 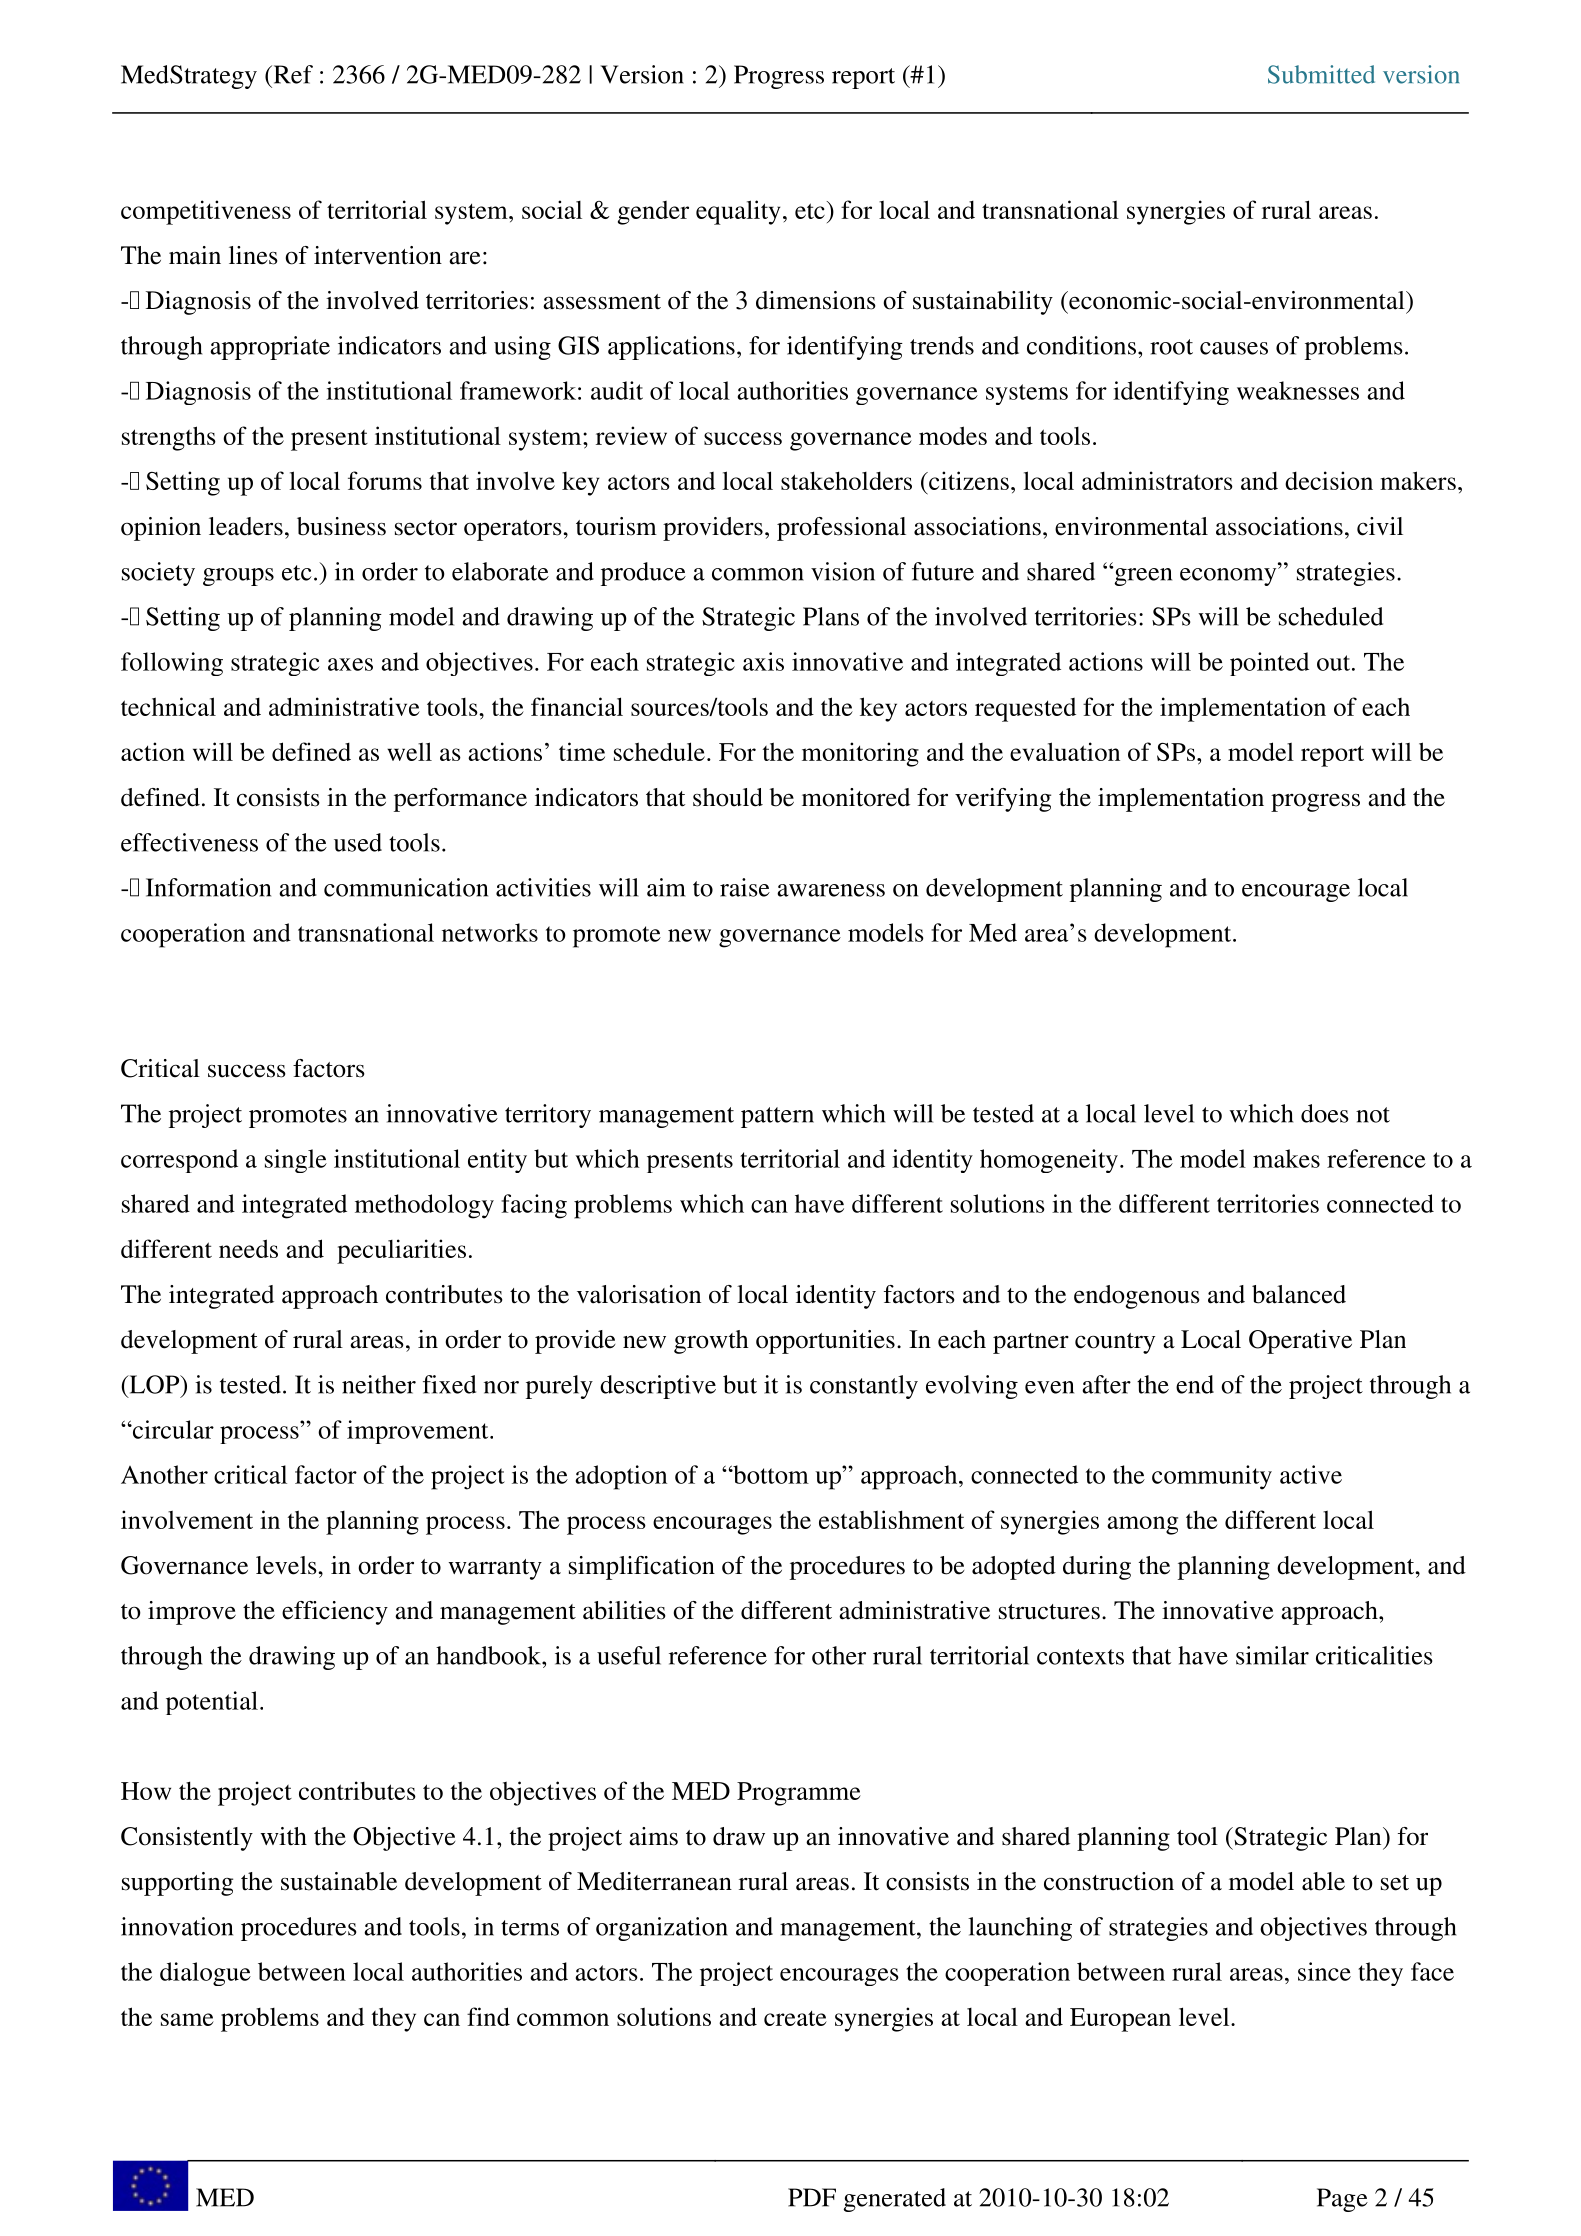 I want to click on equality, so click(x=738, y=212).
